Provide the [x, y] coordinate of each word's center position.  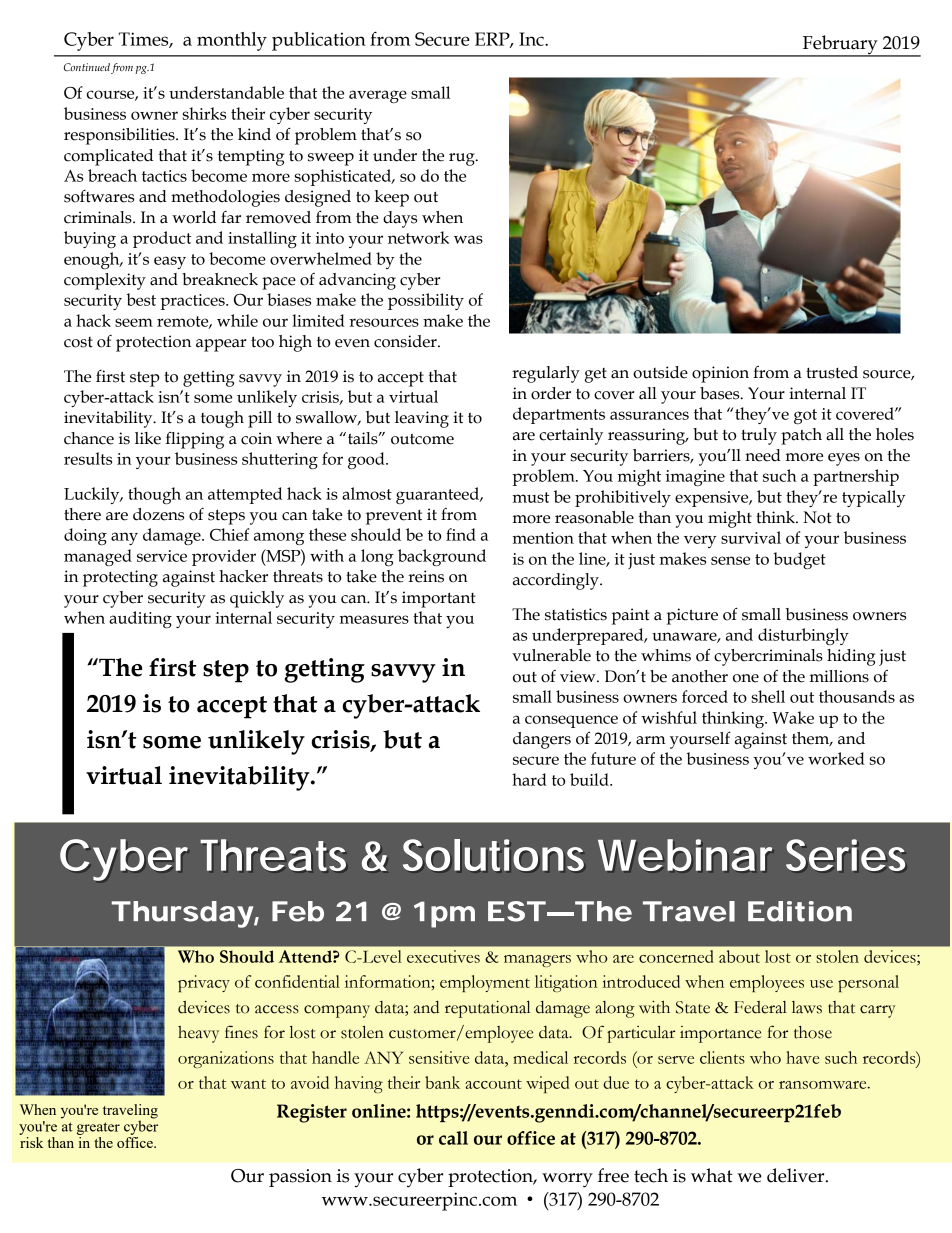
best [141, 299]
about [739, 956]
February [840, 46]
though [154, 495]
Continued [87, 67]
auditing [140, 619]
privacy [204, 983]
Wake [793, 717]
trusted [832, 372]
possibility [426, 301]
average [378, 96]
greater [98, 1128]
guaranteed [438, 495]
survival [751, 537]
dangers [542, 740]
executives [443, 956]
